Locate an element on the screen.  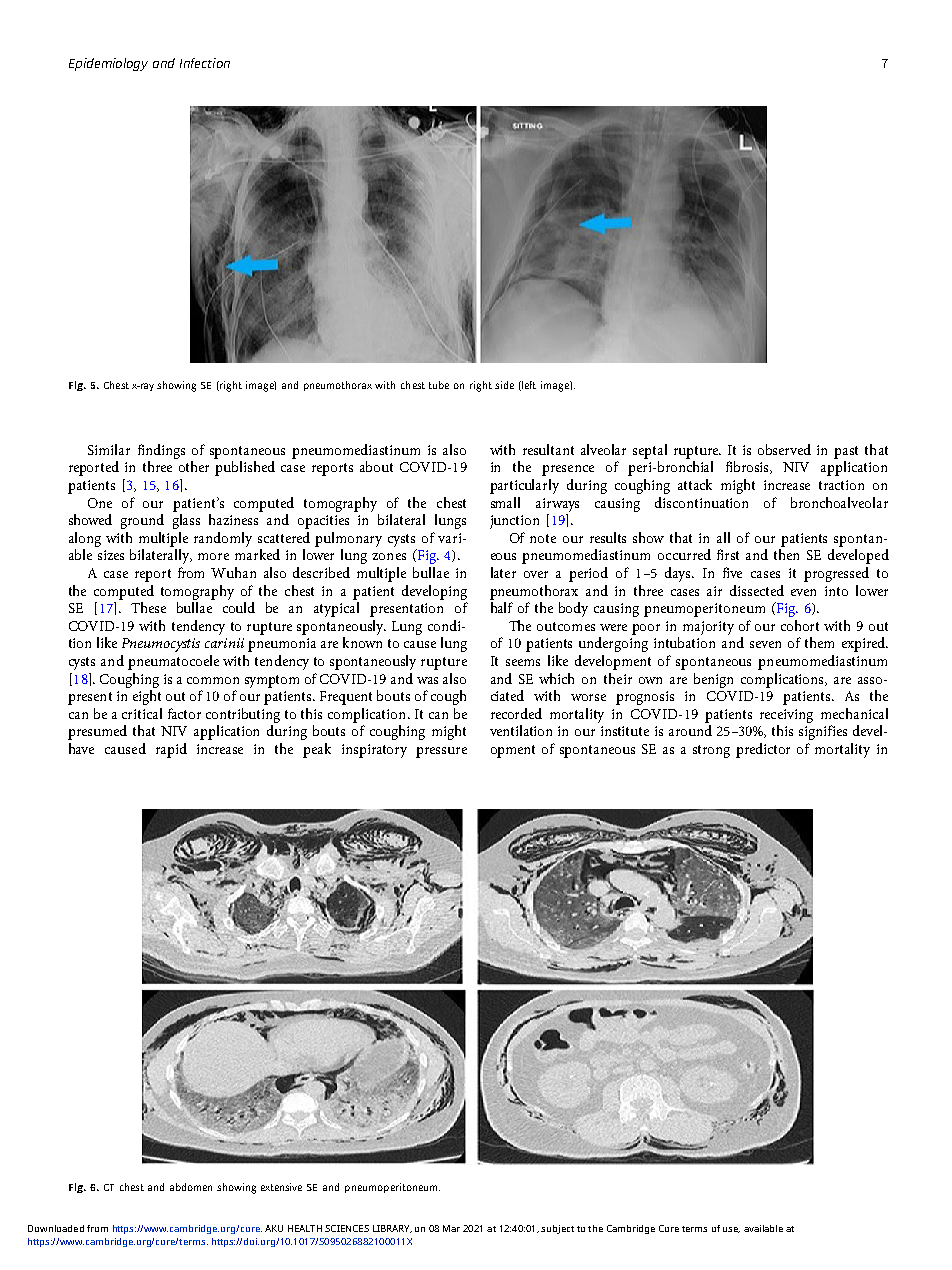
abdomen is located at coordinates (191, 1187).
